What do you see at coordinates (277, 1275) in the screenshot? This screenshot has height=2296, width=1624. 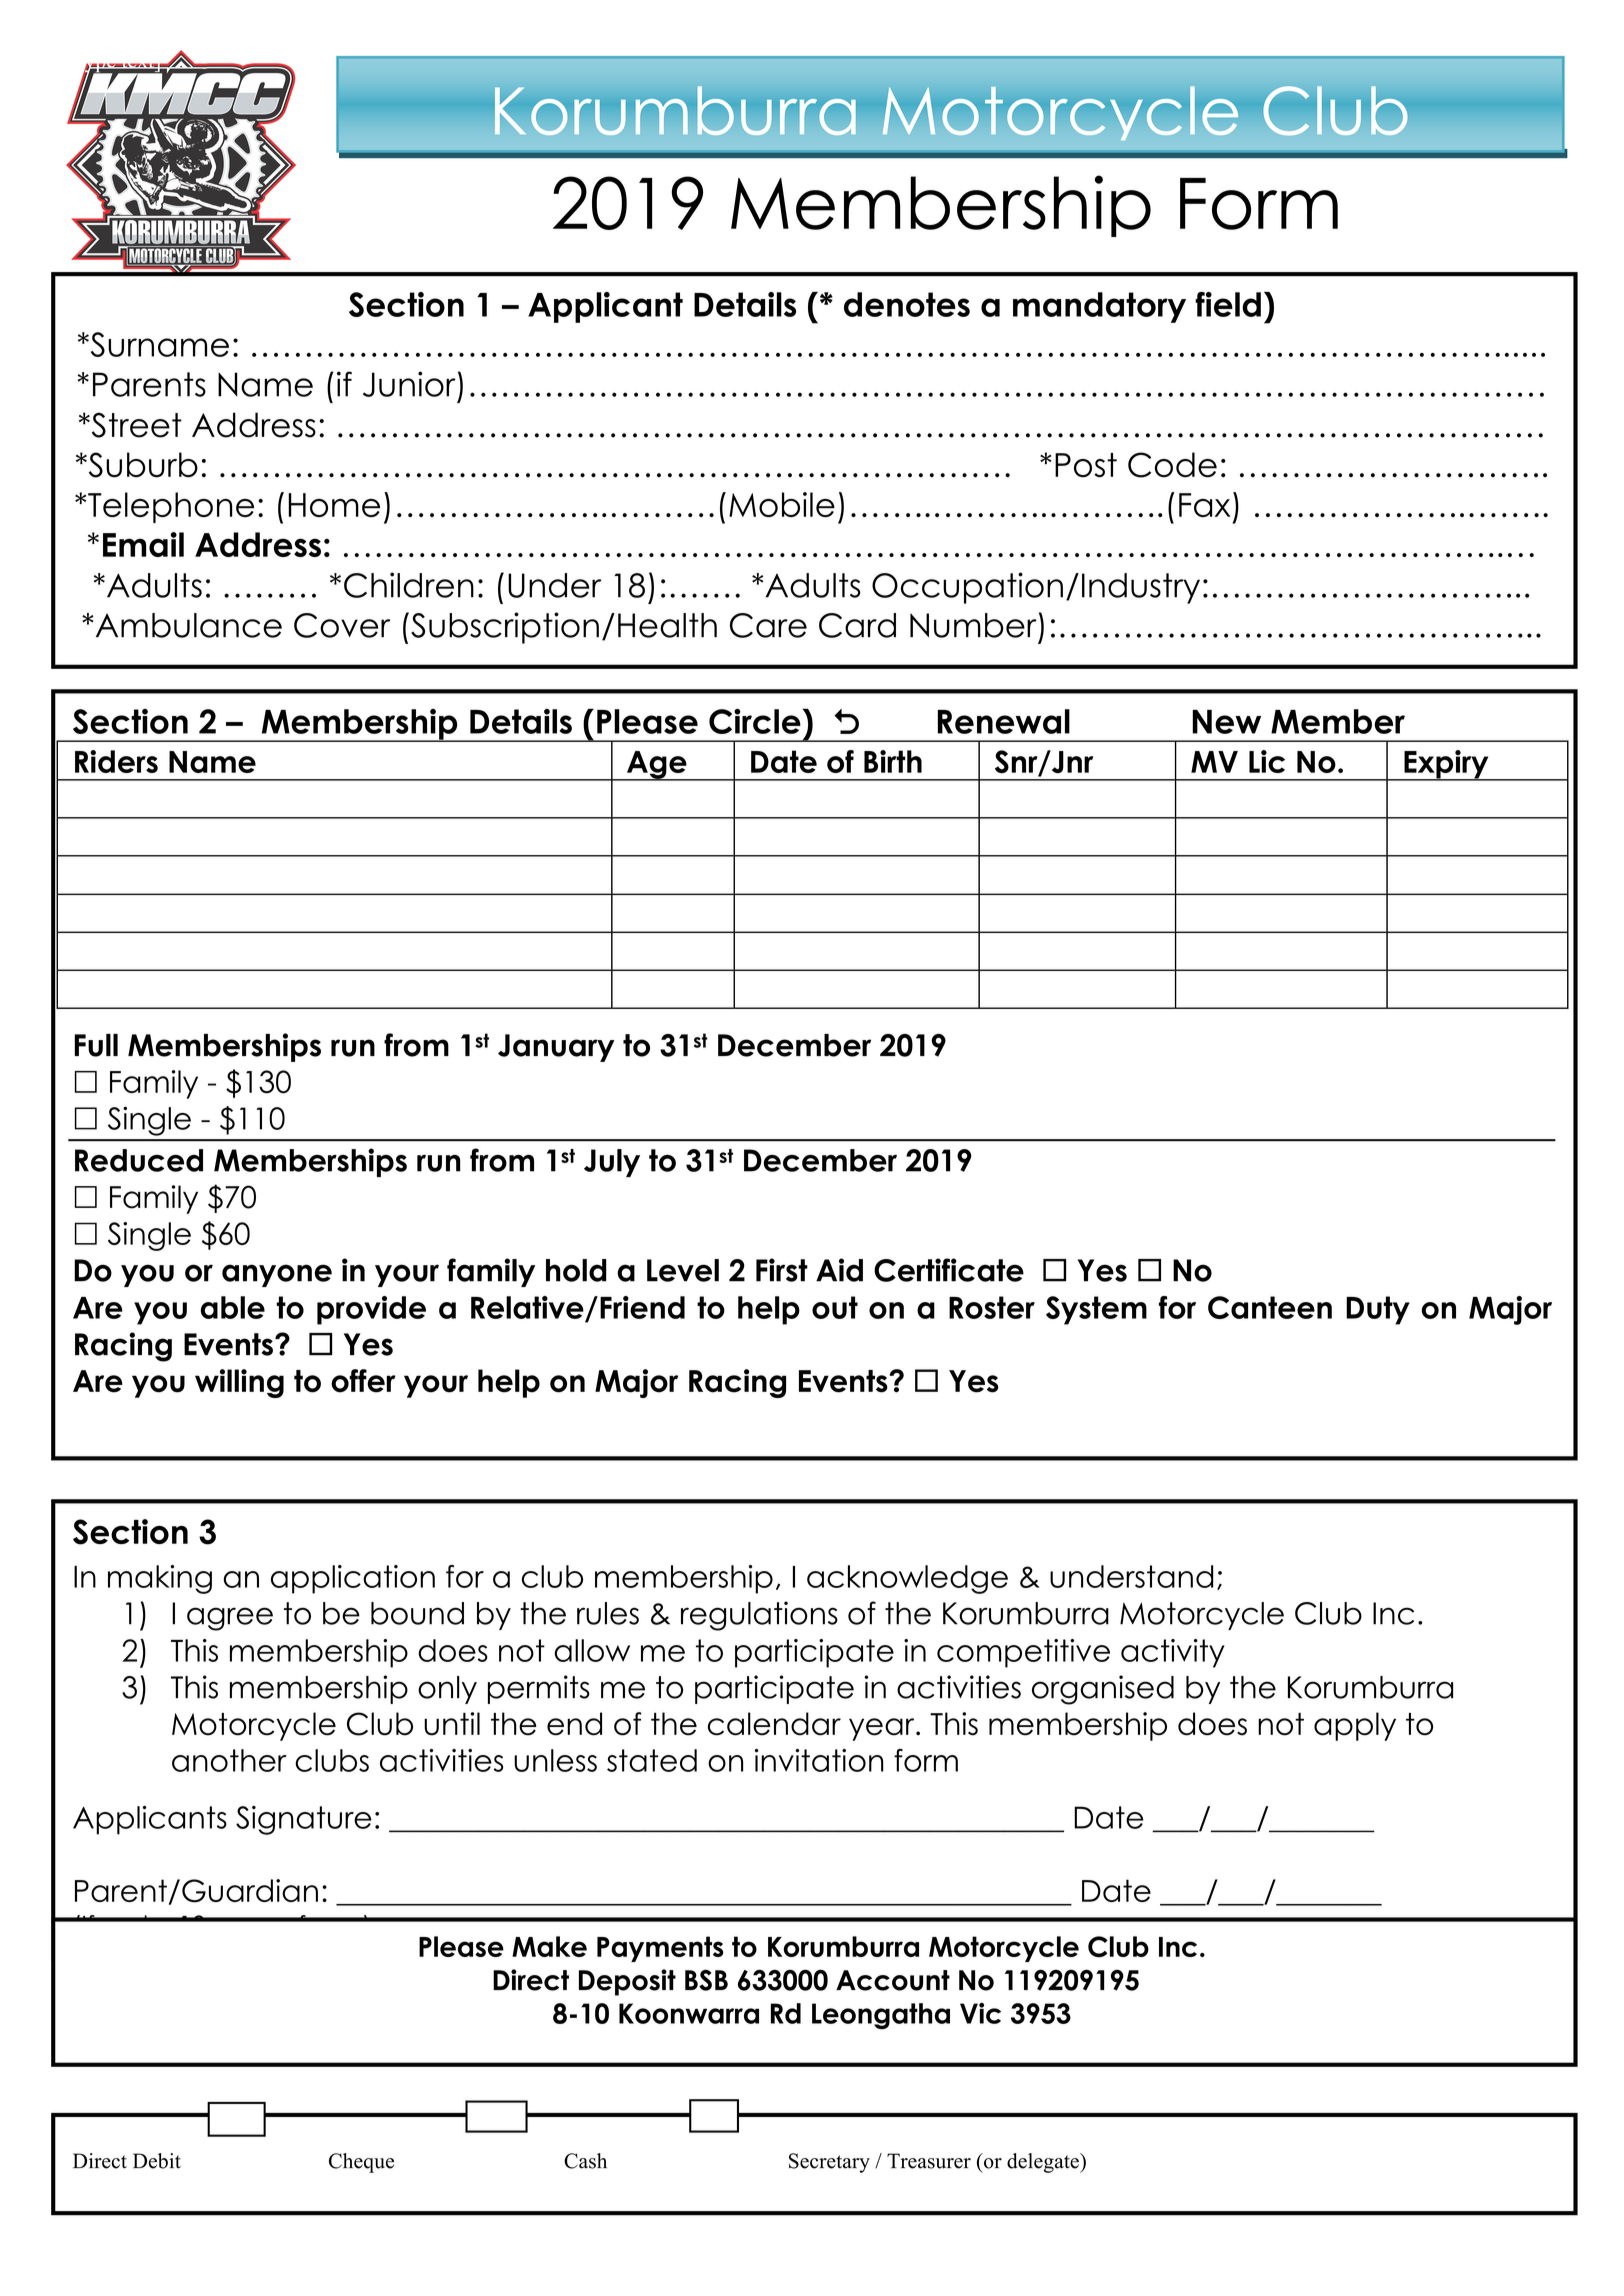 I see `anyone` at bounding box center [277, 1275].
